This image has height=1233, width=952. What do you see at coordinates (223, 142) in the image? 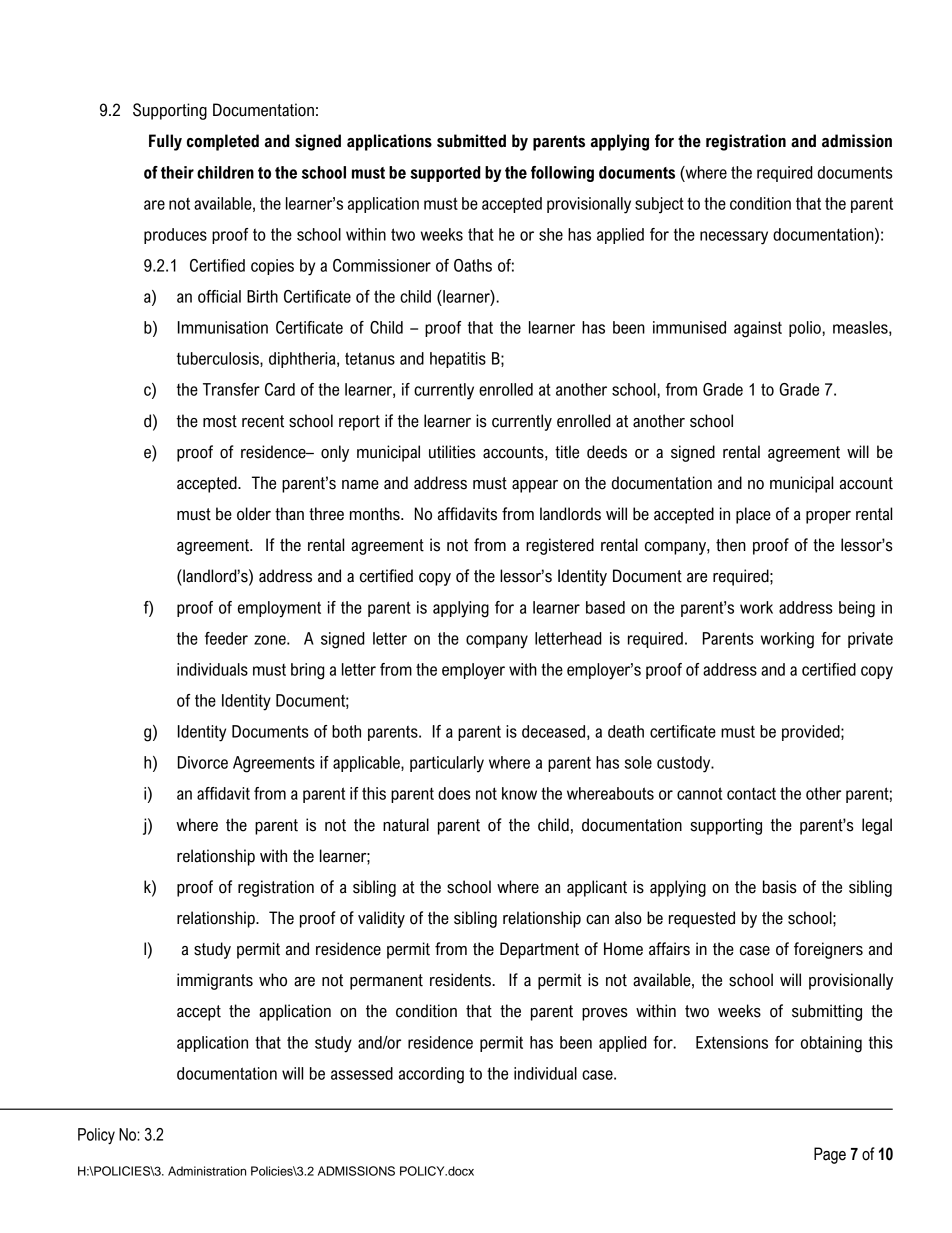
I see `completed` at bounding box center [223, 142].
